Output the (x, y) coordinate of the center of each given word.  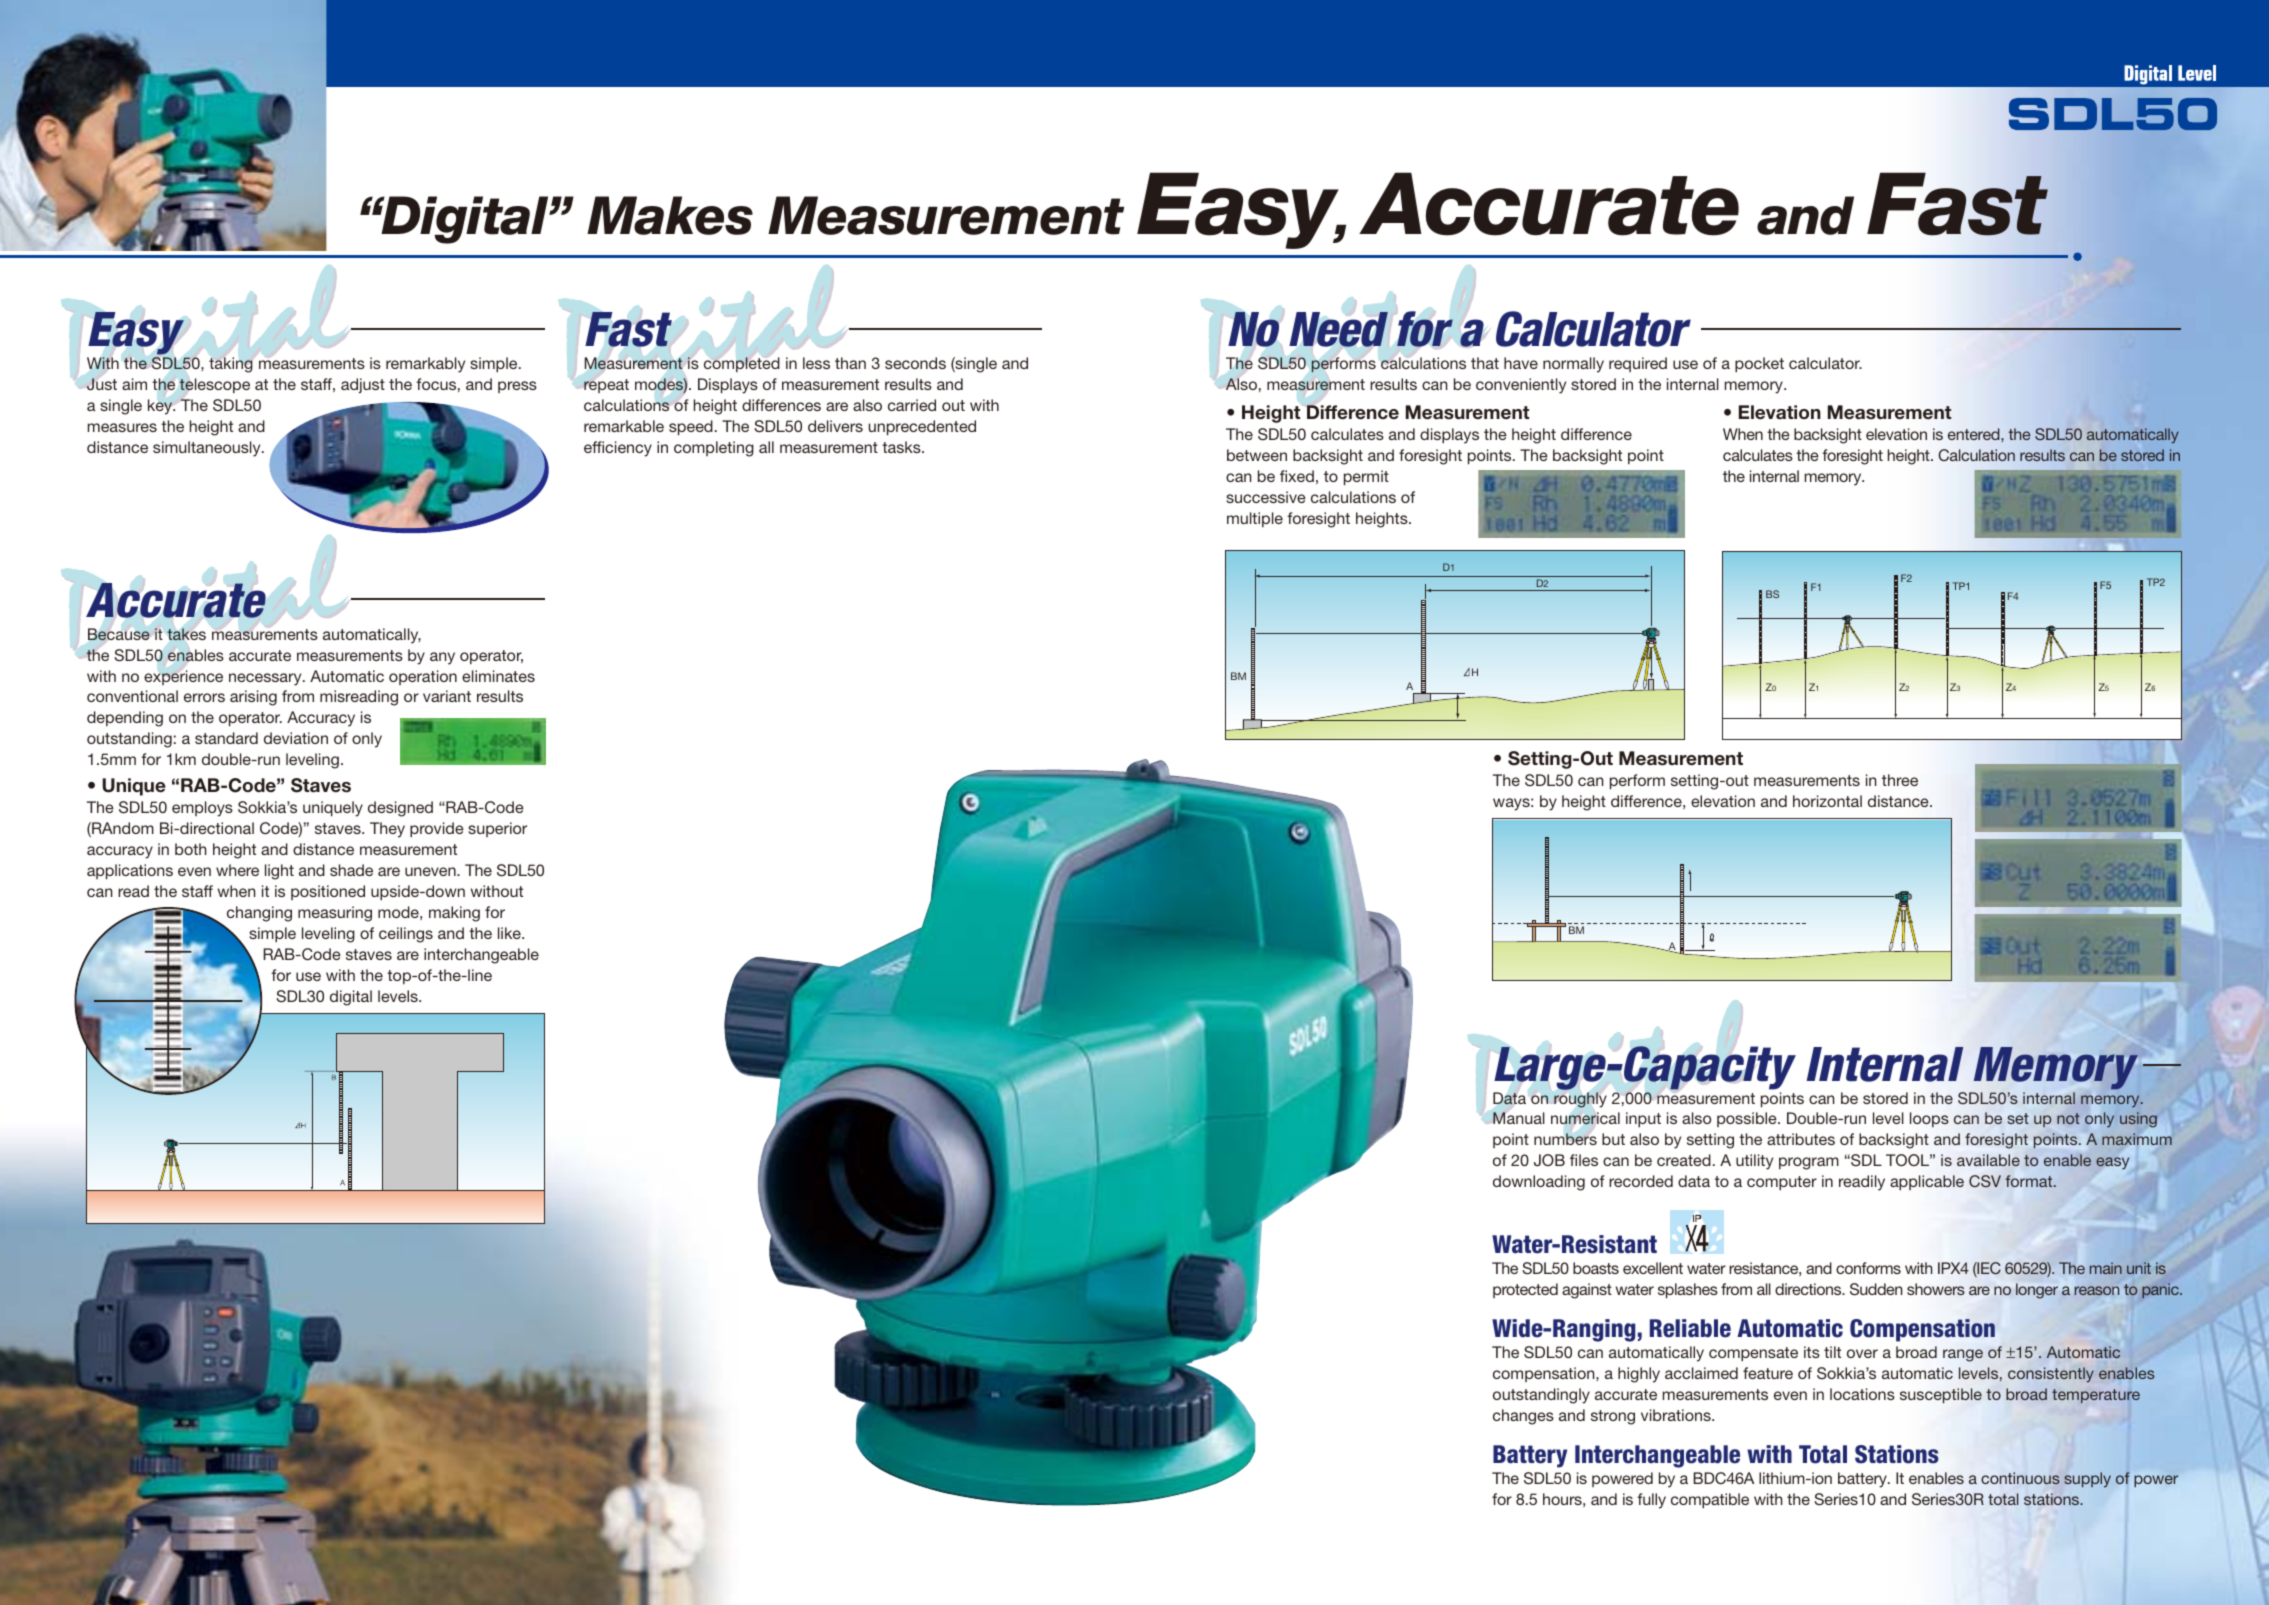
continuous (2020, 1478)
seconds (915, 363)
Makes (670, 215)
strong (1613, 1417)
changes (1523, 1417)
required (1638, 364)
